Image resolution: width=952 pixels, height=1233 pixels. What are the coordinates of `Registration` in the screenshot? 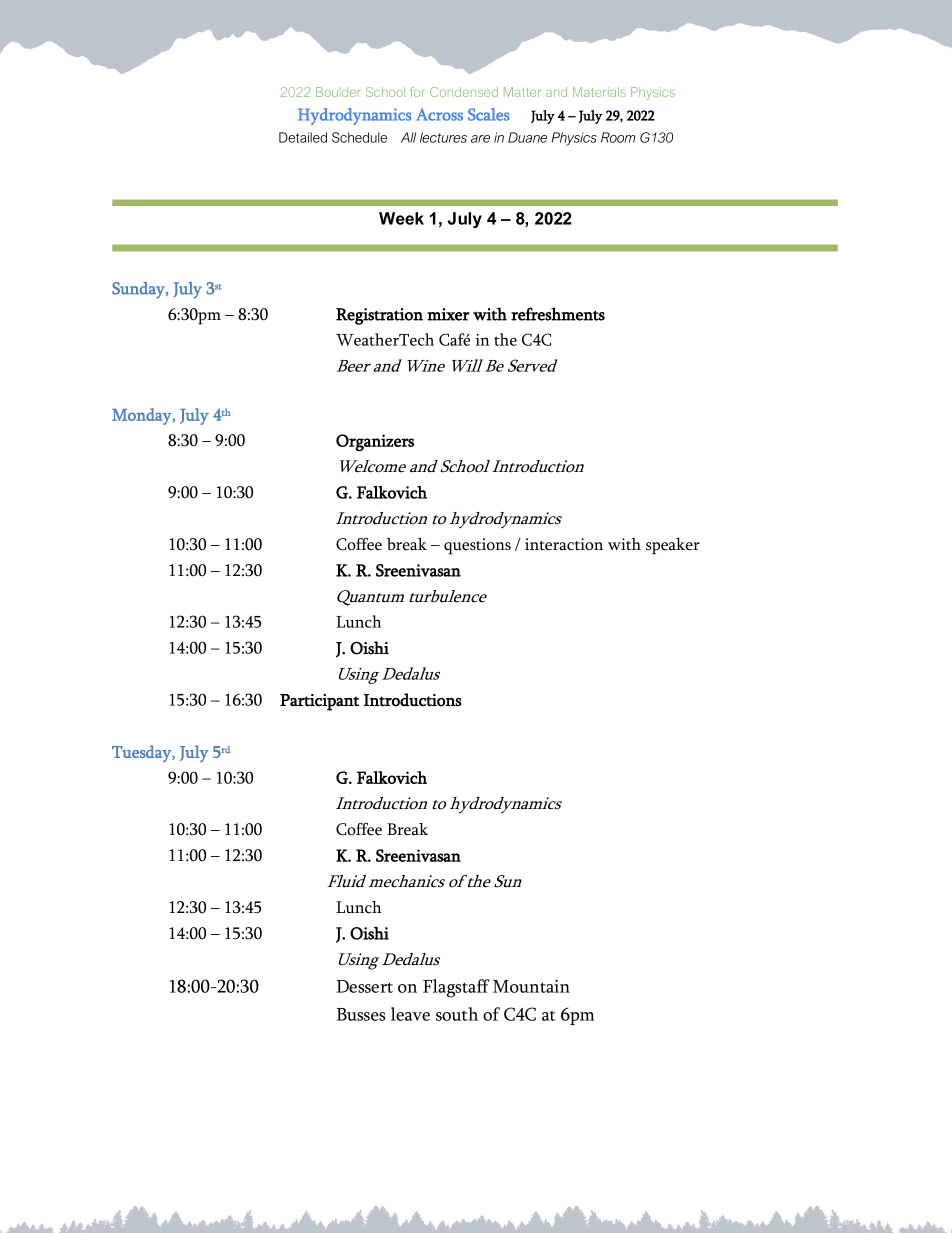 It's located at (379, 316).
